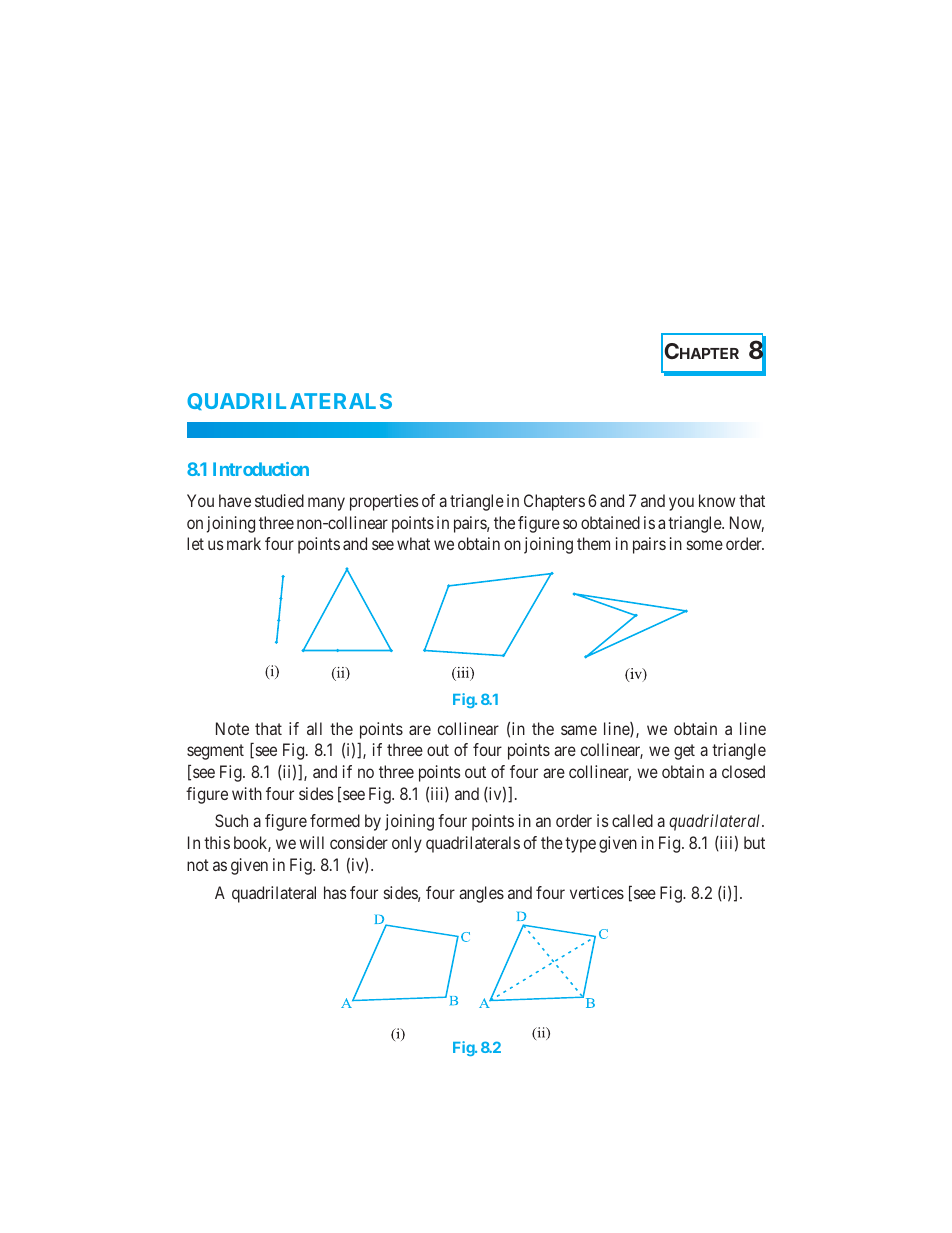 The height and width of the document is (1233, 952). What do you see at coordinates (407, 844) in the document?
I see `only` at bounding box center [407, 844].
